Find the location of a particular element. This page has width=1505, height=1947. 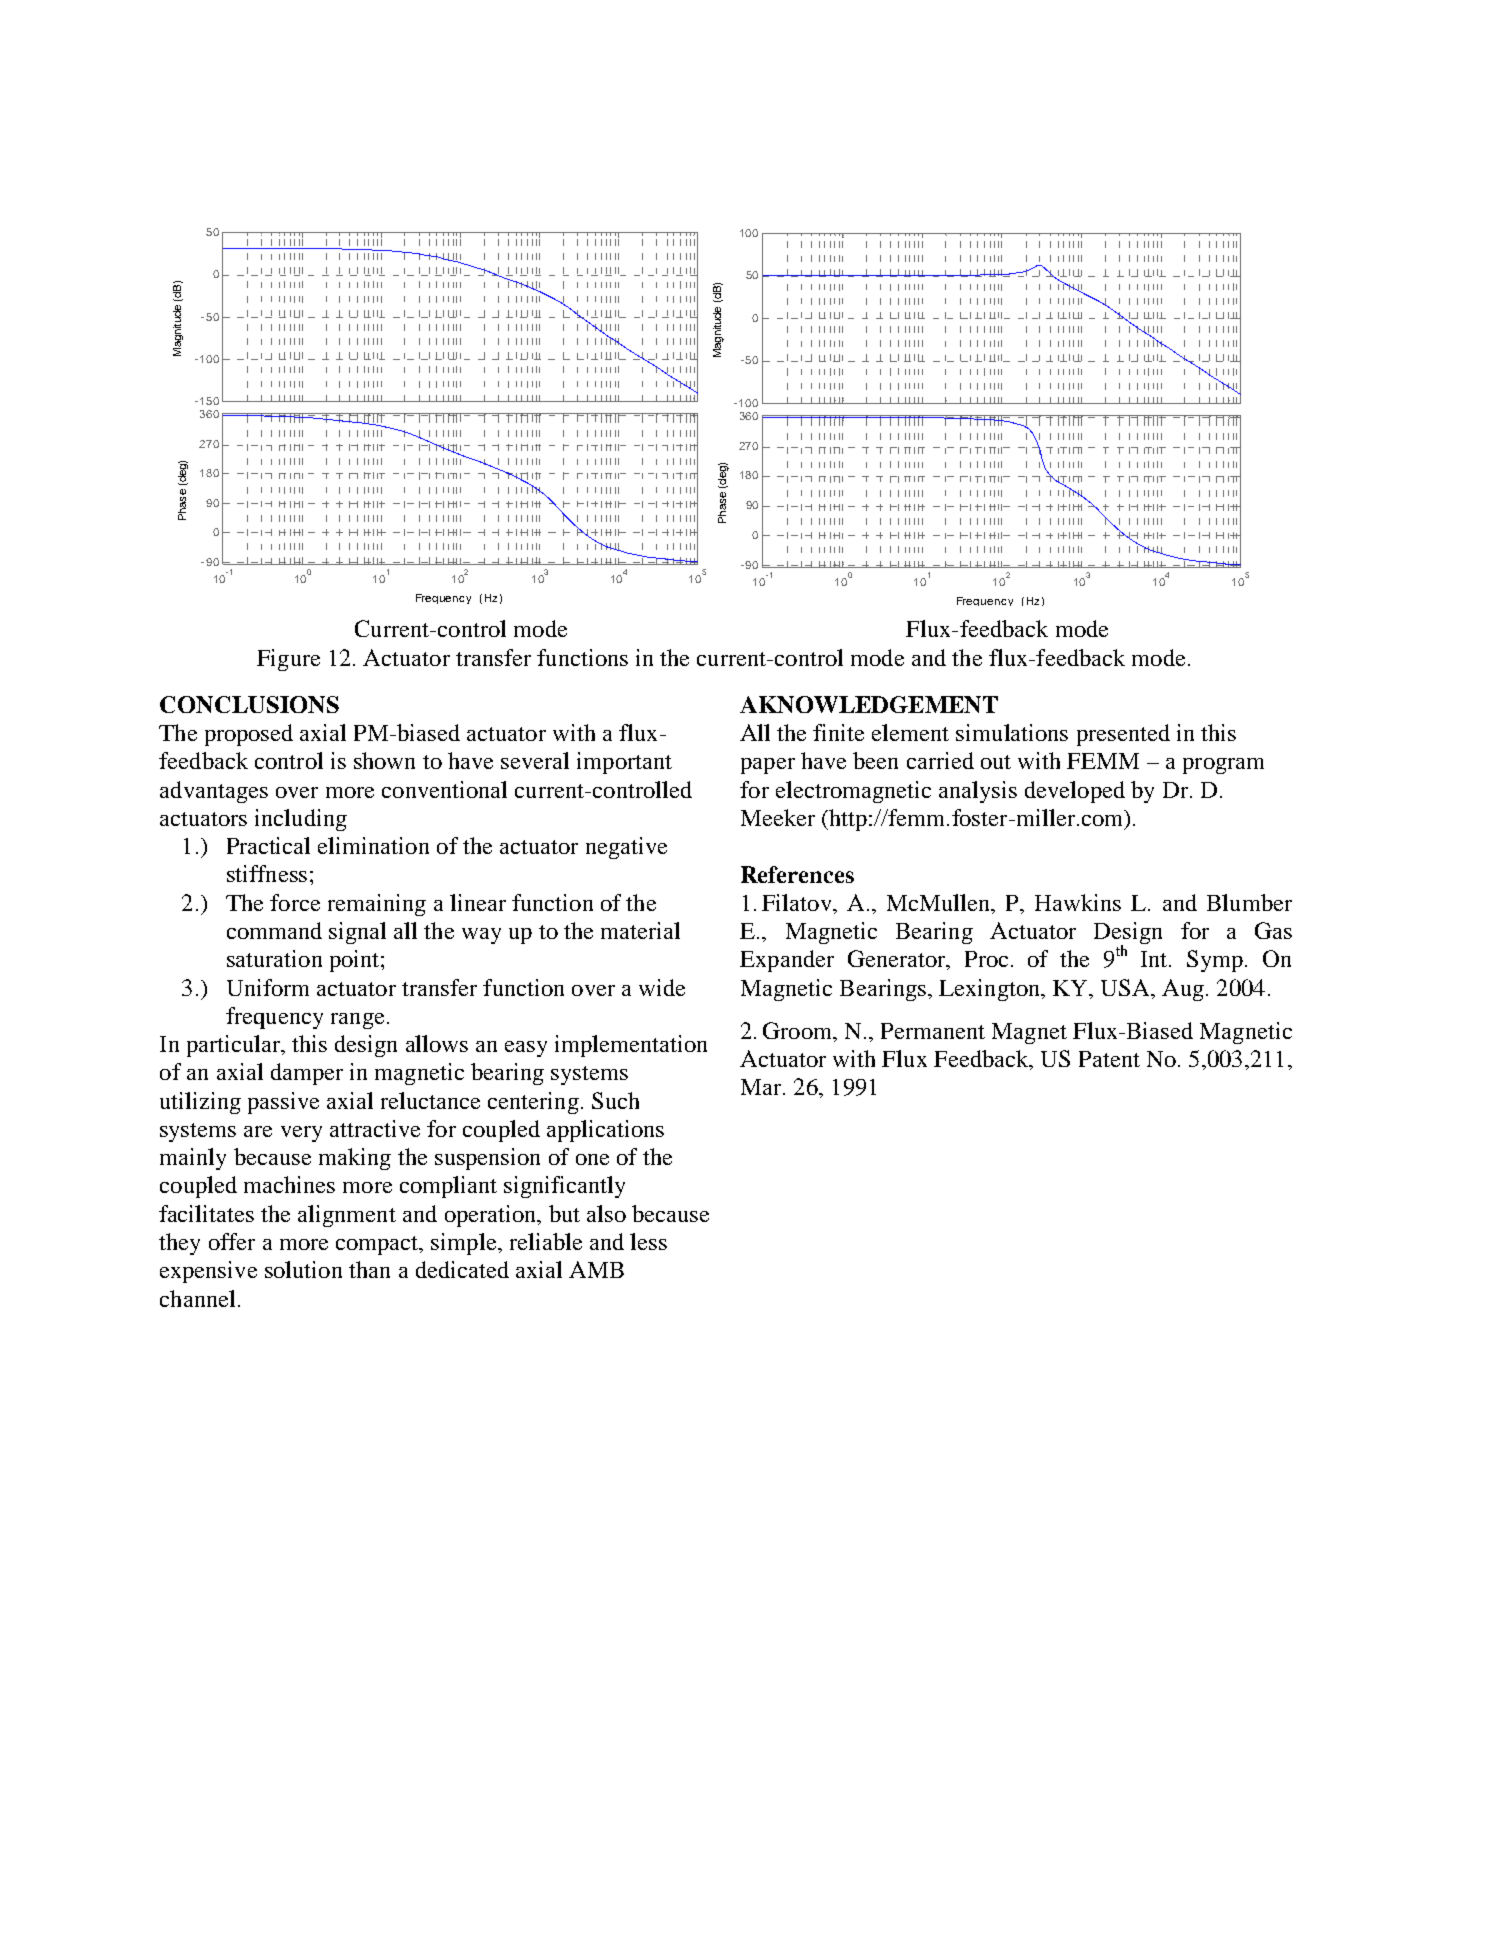

solution is located at coordinates (303, 1269).
